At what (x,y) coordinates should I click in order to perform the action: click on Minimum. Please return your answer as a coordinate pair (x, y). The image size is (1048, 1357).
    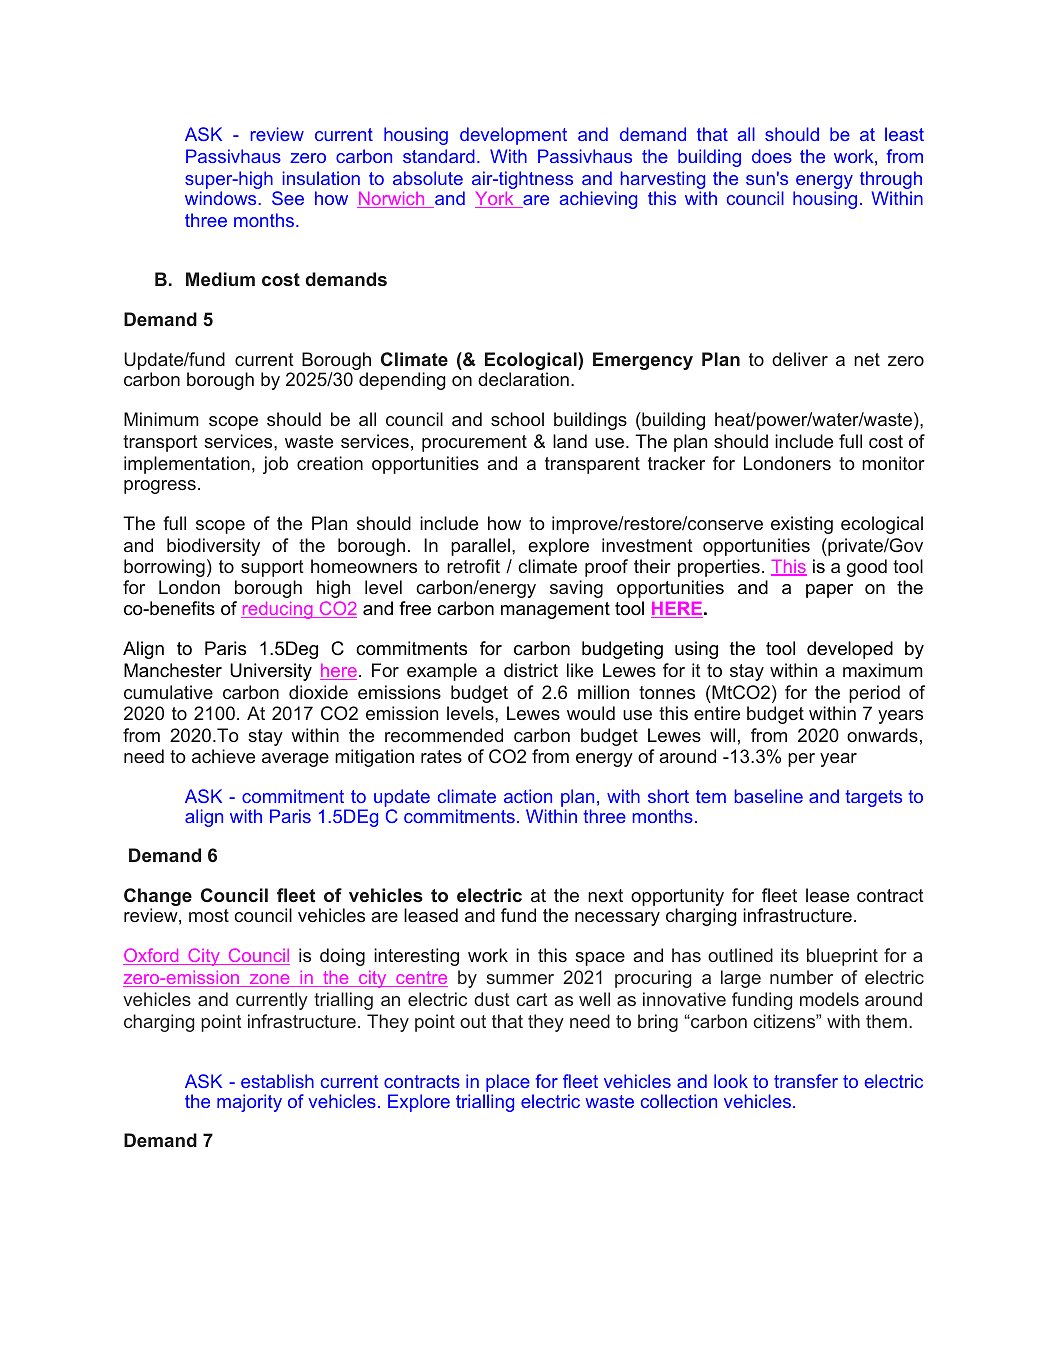
    Looking at the image, I should click on (161, 419).
